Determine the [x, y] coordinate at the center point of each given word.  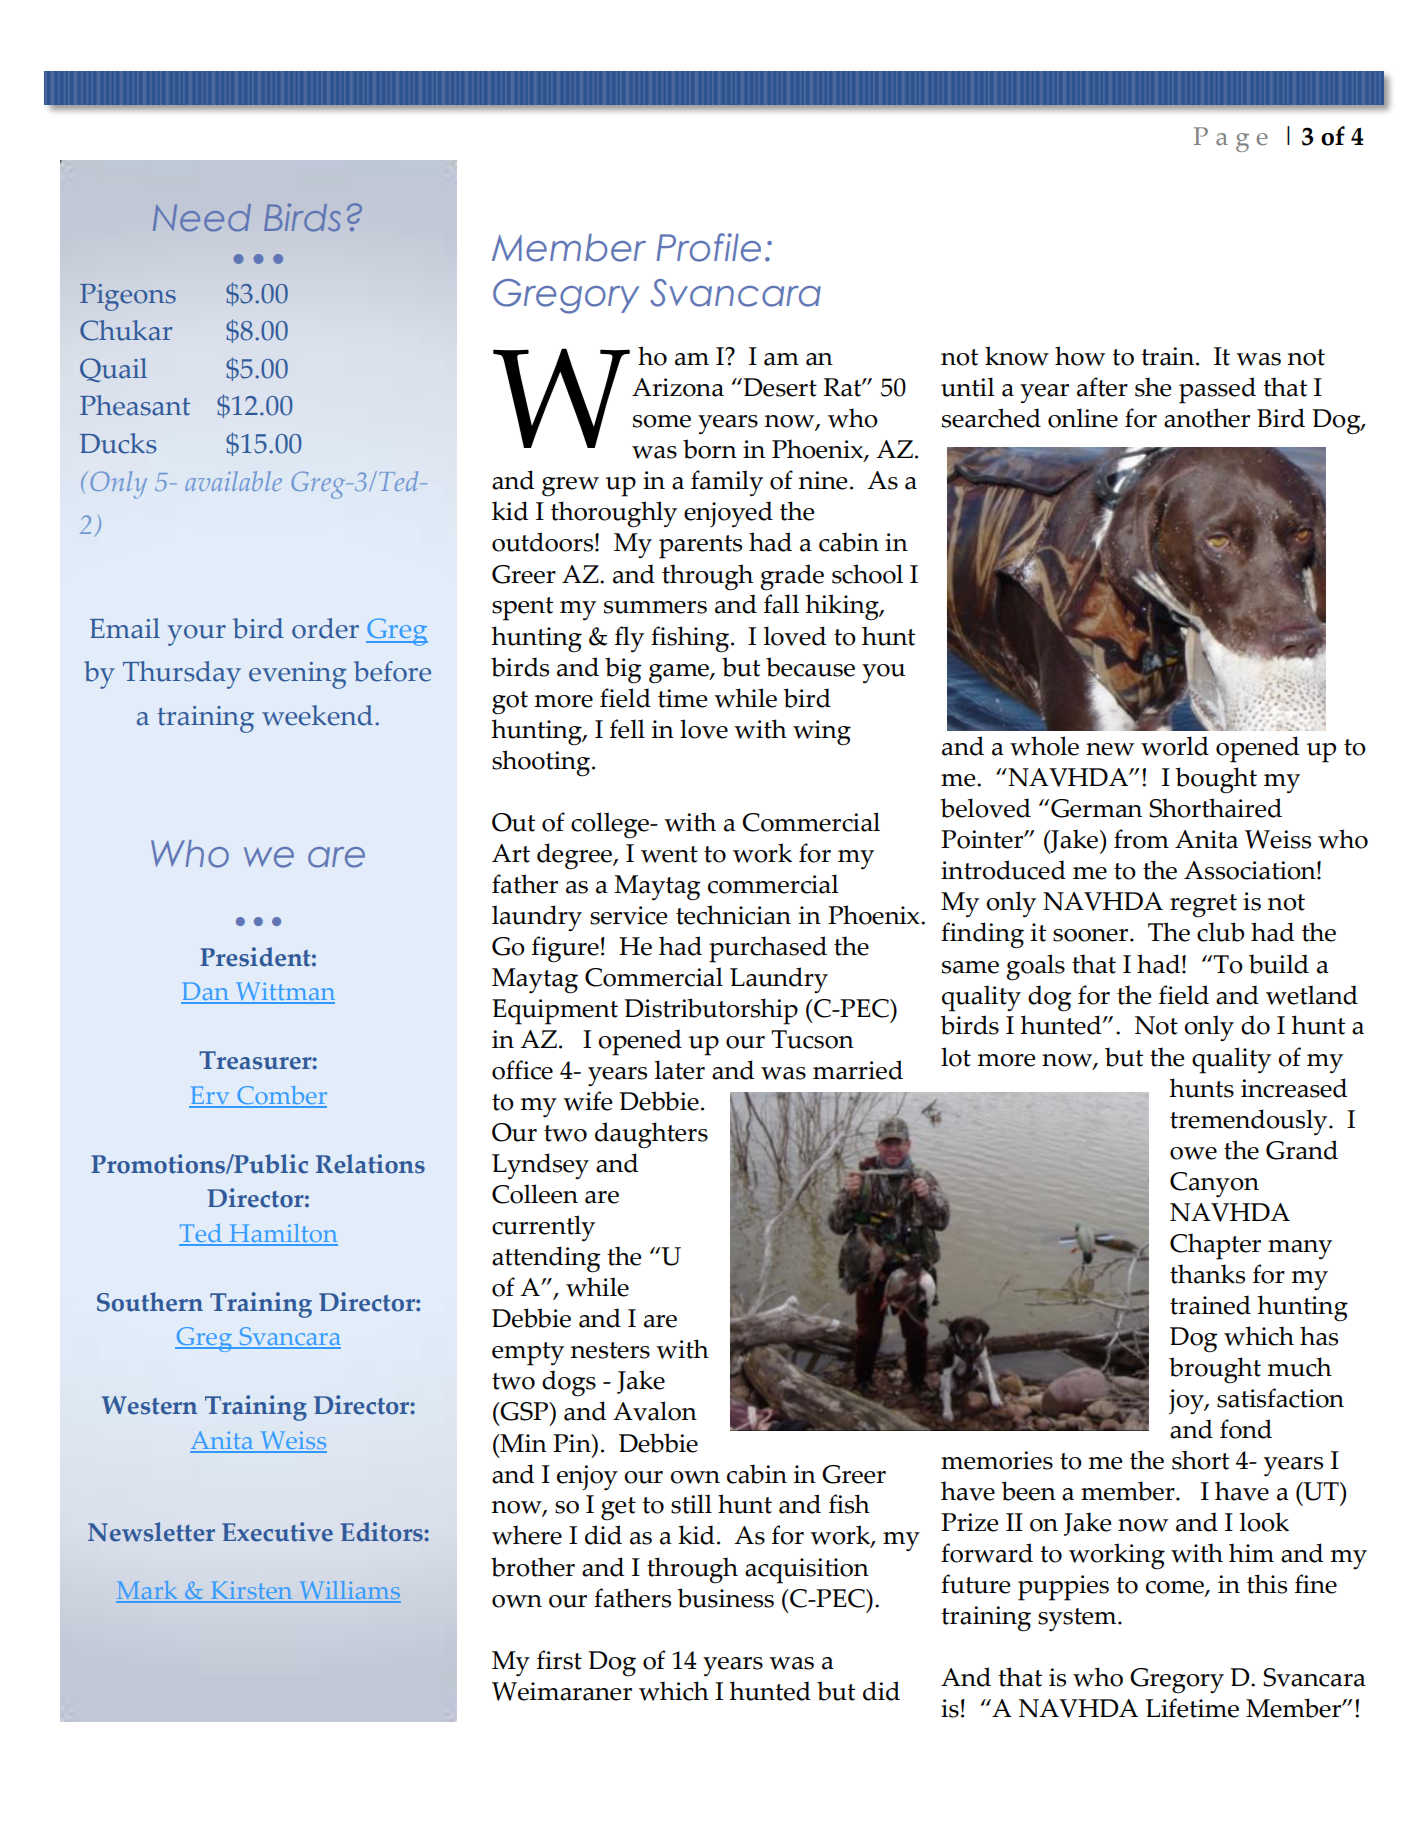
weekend [317, 715]
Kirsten [251, 1592]
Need [202, 217]
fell [627, 729]
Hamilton [282, 1234]
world [1175, 746]
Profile [709, 247]
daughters [651, 1135]
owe [1193, 1153]
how [1080, 356]
